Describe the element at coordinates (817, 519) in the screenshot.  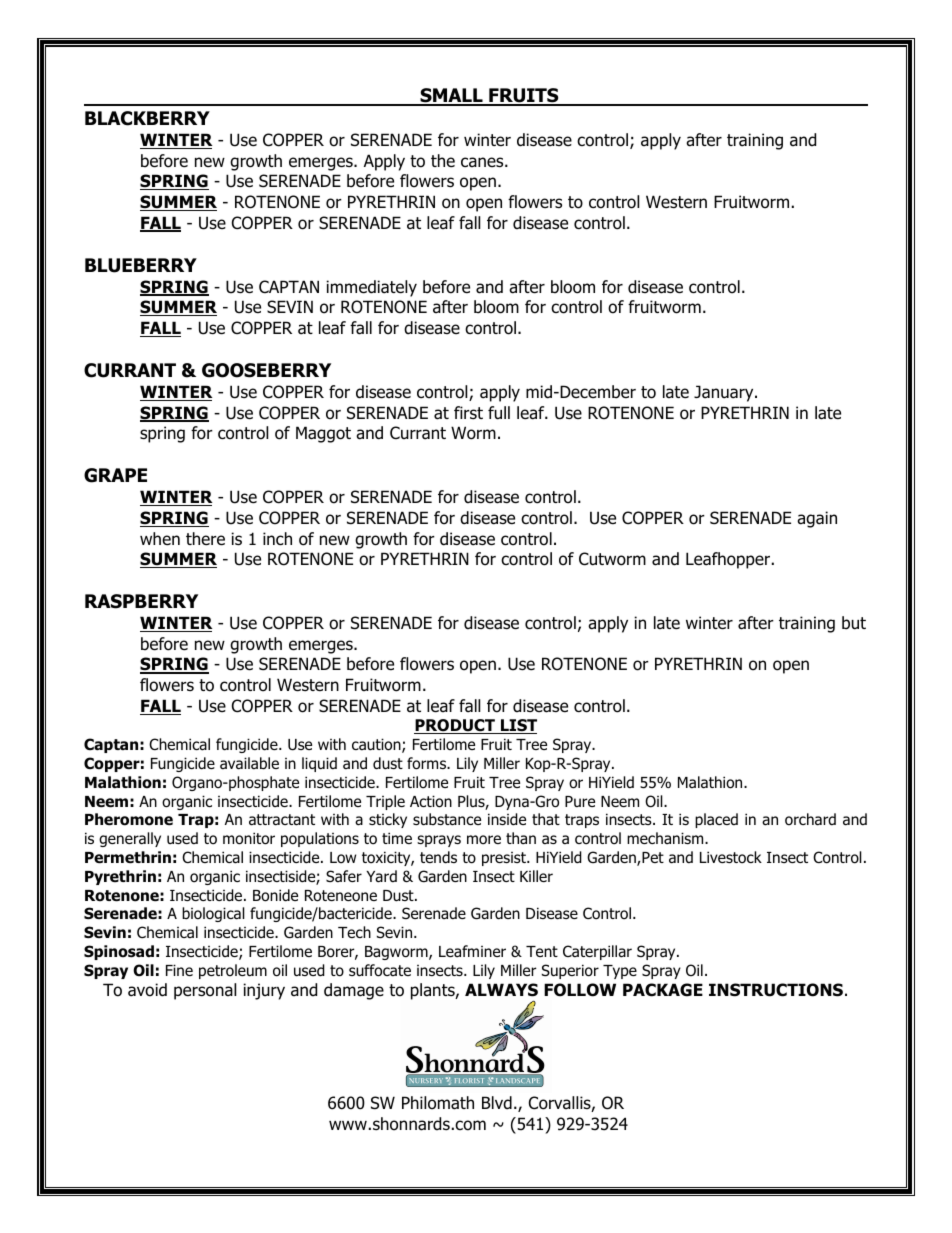
I see `again` at that location.
